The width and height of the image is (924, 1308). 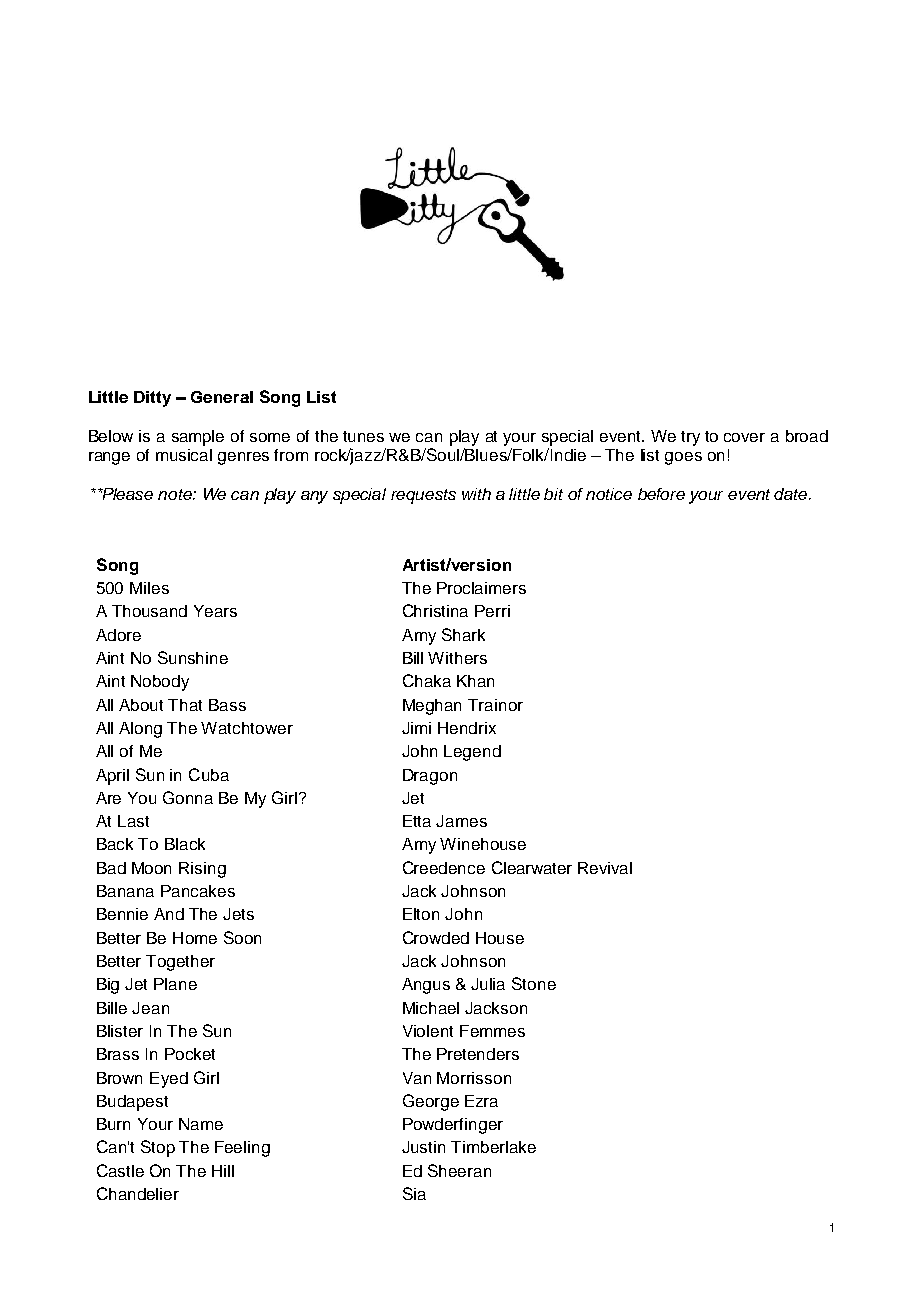 What do you see at coordinates (605, 868) in the image?
I see `Revival` at bounding box center [605, 868].
